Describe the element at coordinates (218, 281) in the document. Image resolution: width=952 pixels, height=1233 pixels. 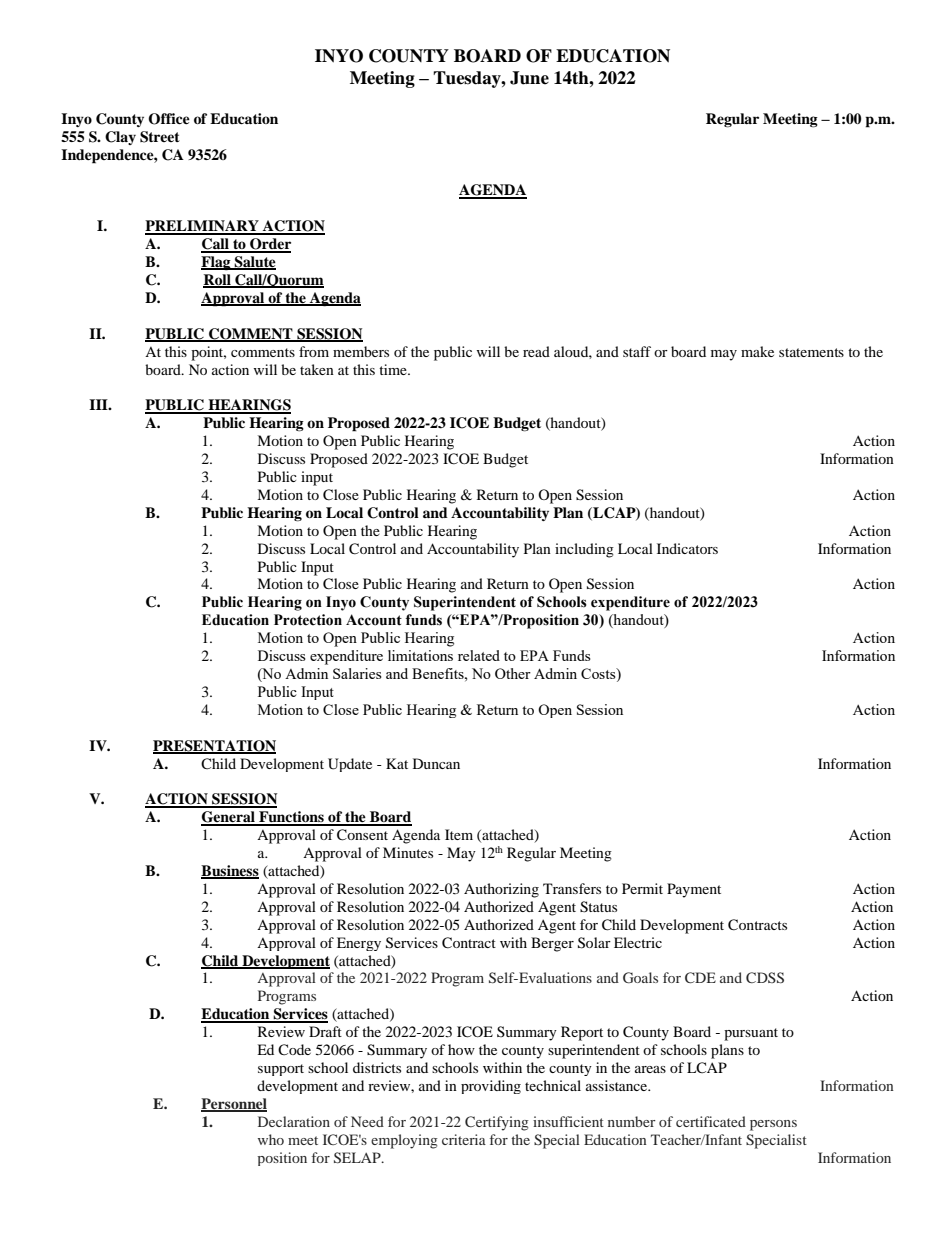
I see `Roll` at that location.
